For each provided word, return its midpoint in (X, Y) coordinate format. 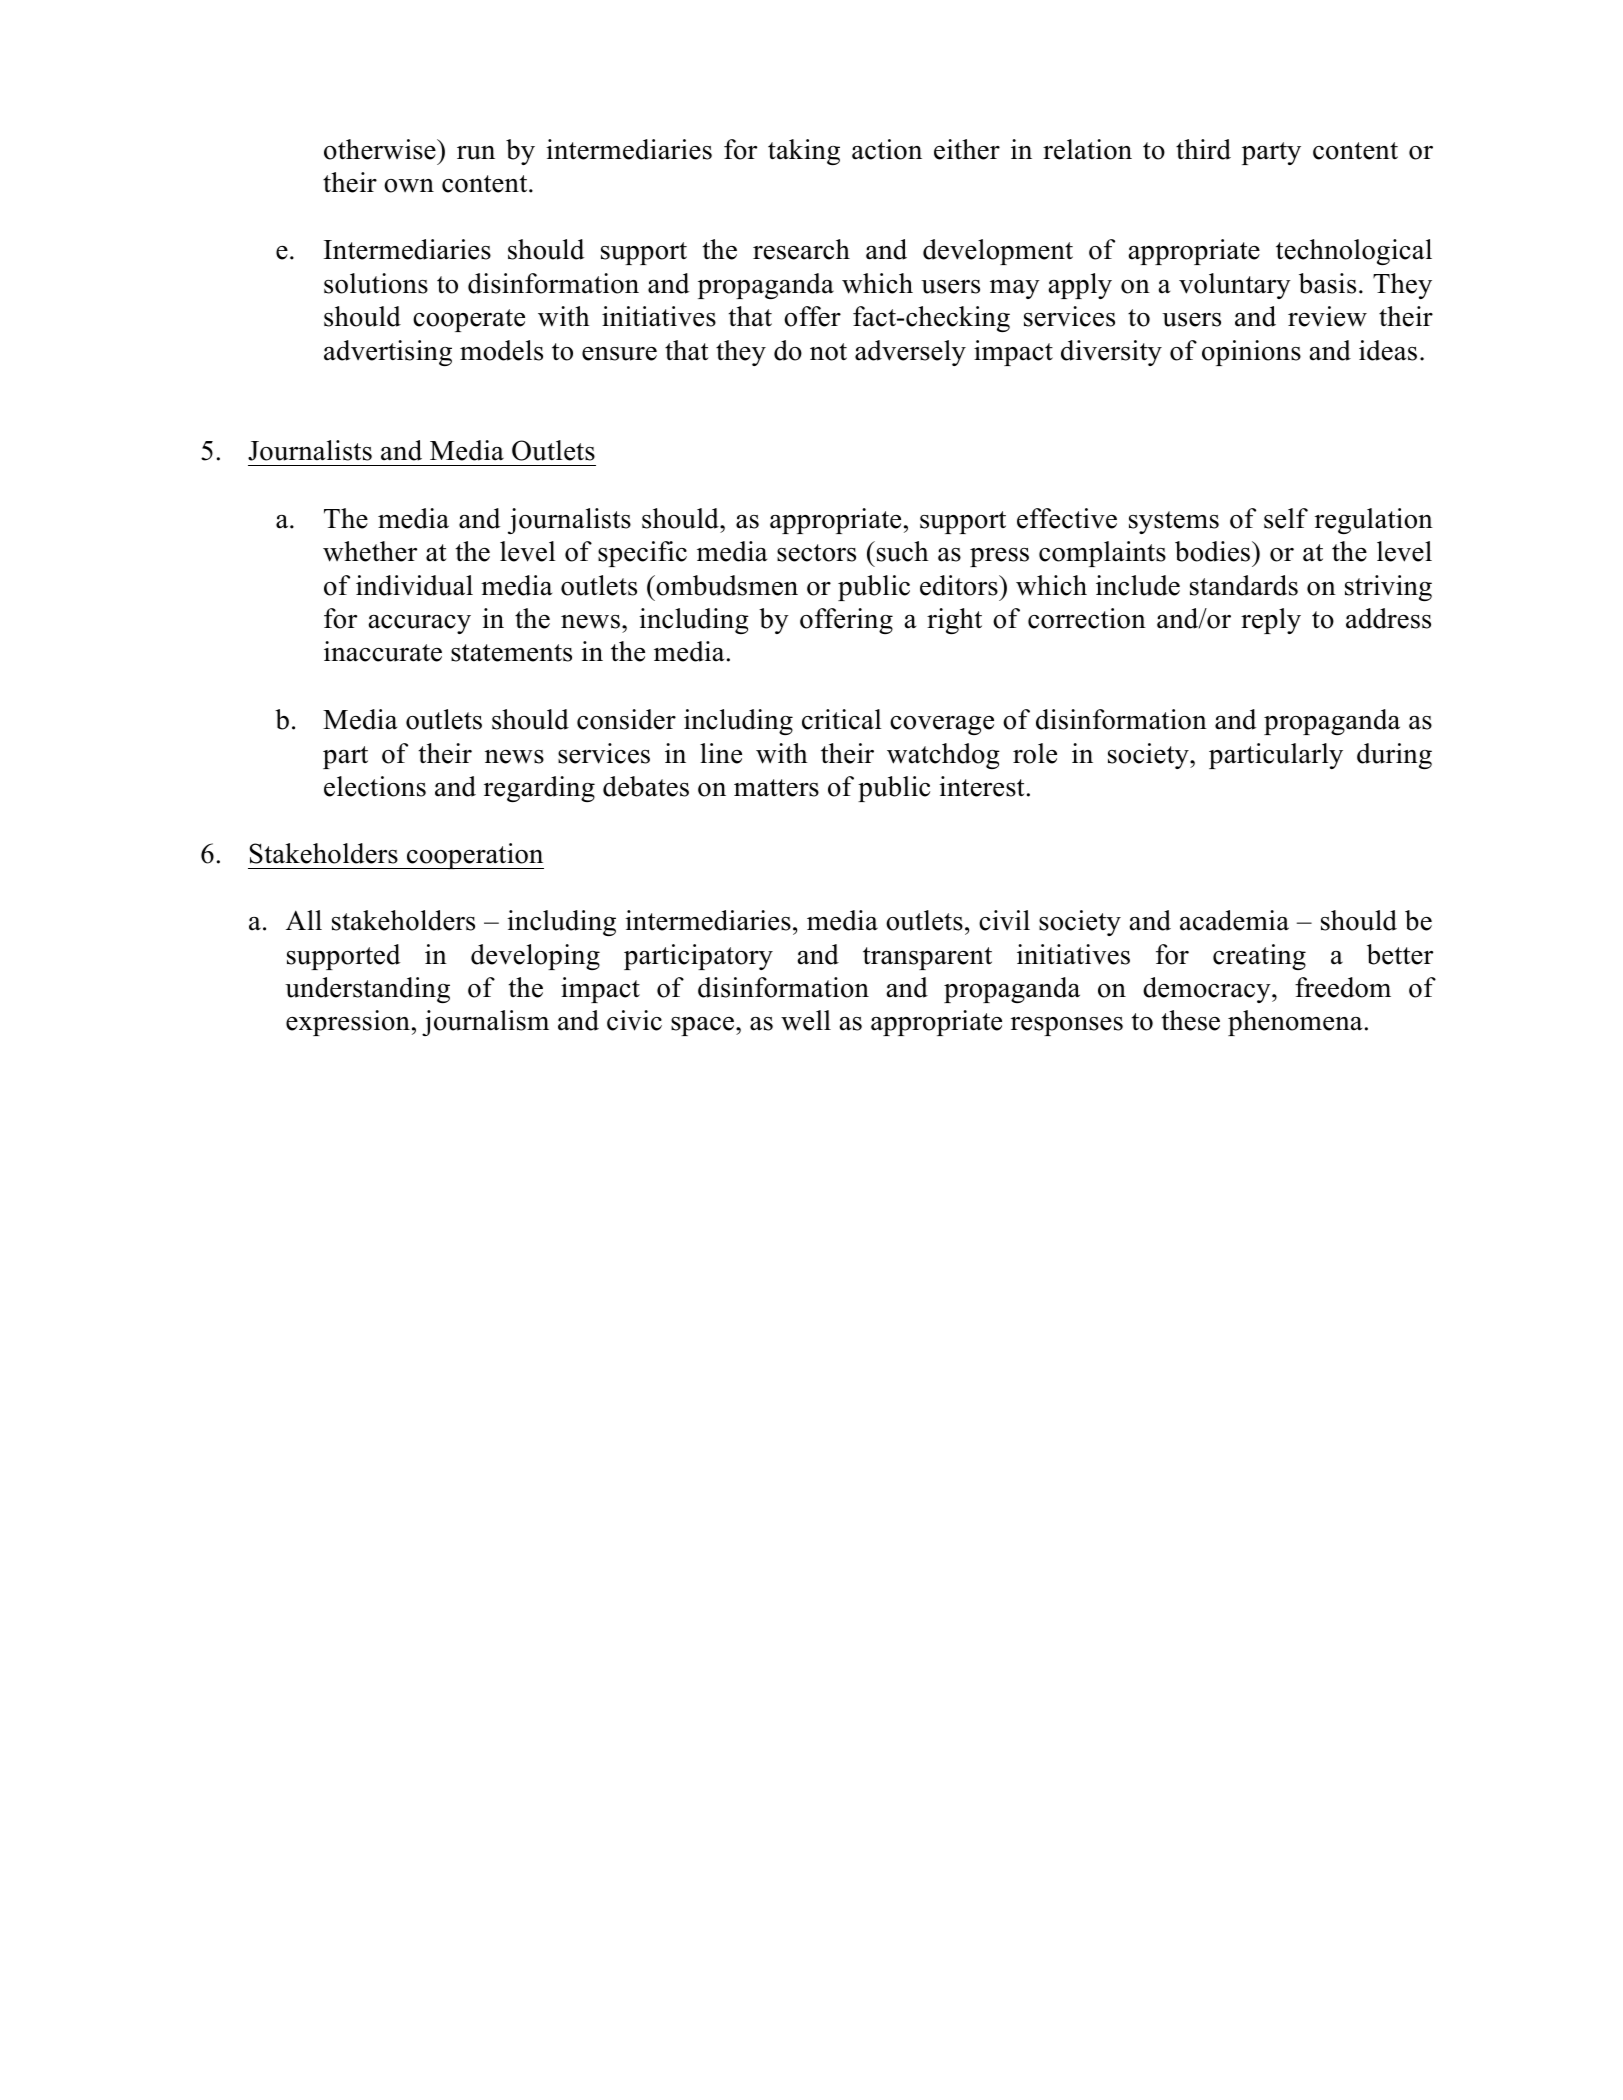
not (828, 352)
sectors (816, 553)
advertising (388, 353)
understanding (367, 990)
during (1394, 756)
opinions (1251, 353)
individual (414, 585)
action (887, 149)
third (1203, 149)
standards (1244, 585)
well (806, 1020)
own (409, 186)
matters (776, 788)
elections (375, 786)
